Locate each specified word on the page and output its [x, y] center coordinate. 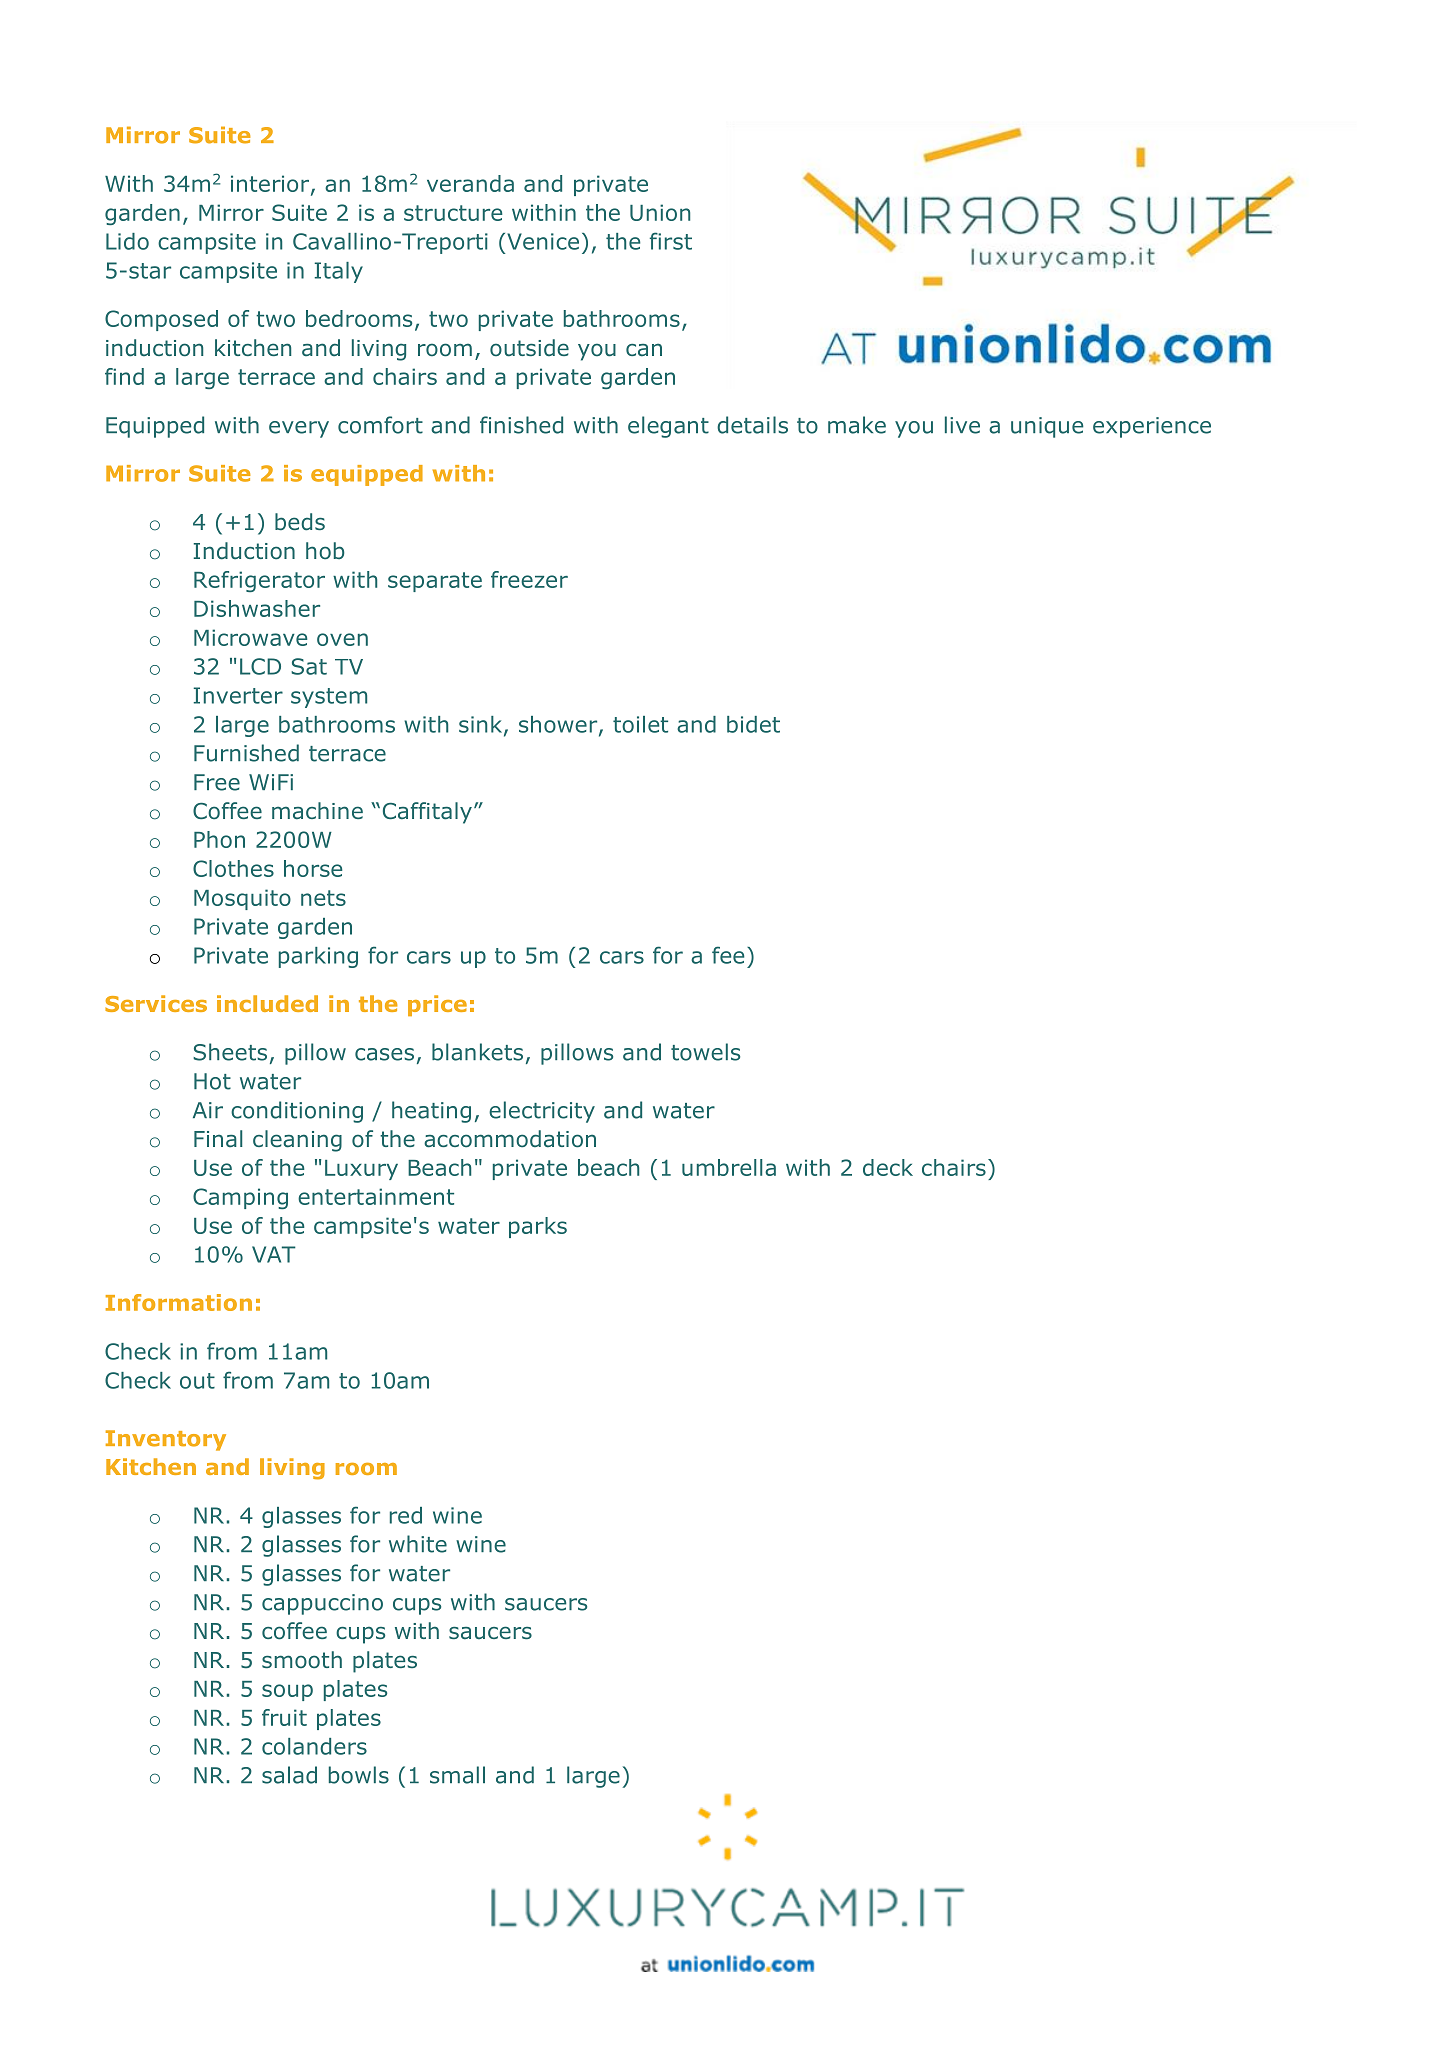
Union [660, 212]
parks [538, 1227]
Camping [240, 1198]
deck [888, 1167]
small [457, 1775]
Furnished [246, 753]
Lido [127, 241]
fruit [284, 1717]
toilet [640, 724]
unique [1047, 427]
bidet [753, 724]
